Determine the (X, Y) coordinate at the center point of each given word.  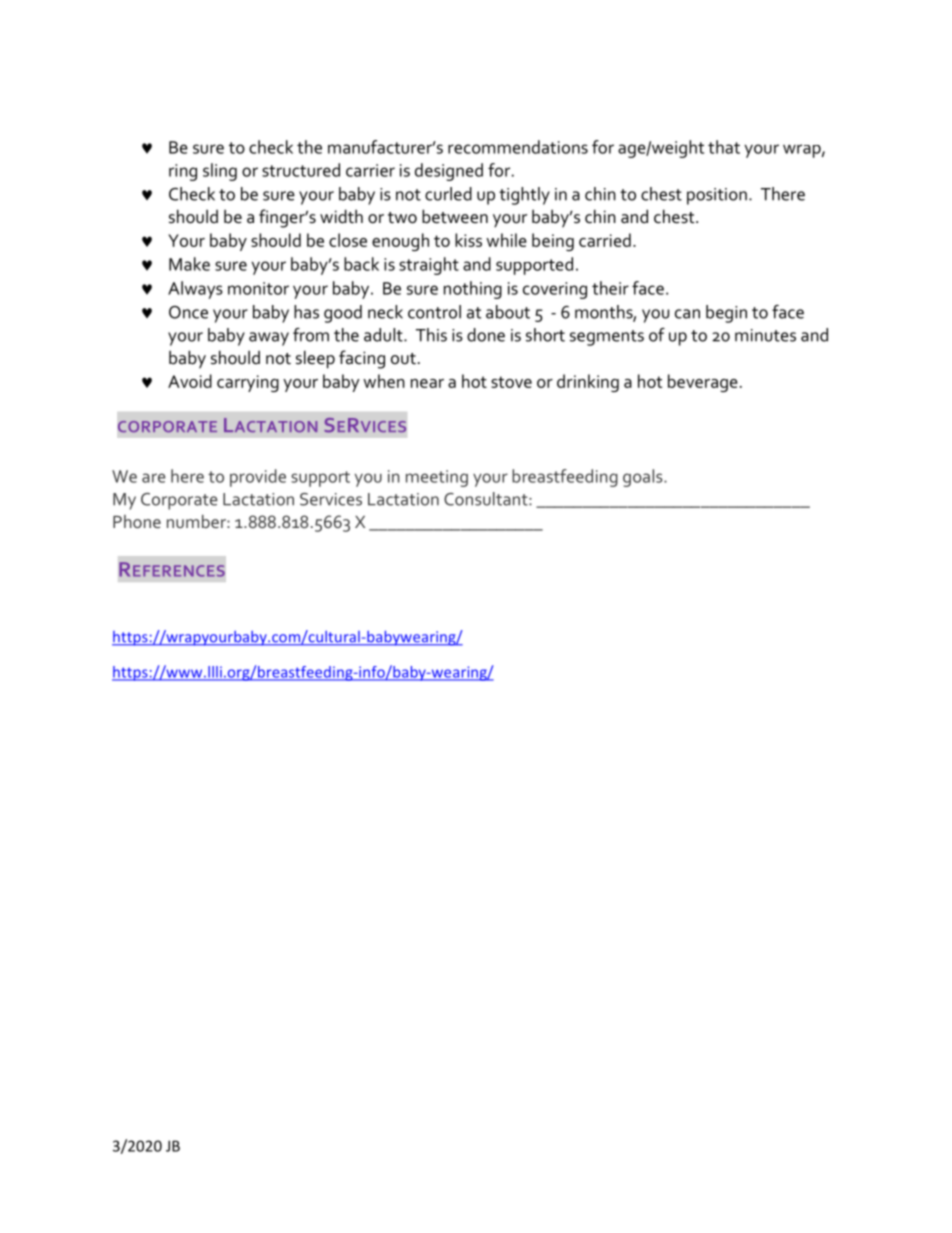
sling (220, 172)
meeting (437, 478)
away (269, 339)
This (431, 335)
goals (644, 478)
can (687, 314)
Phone (137, 521)
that (724, 147)
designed (449, 172)
